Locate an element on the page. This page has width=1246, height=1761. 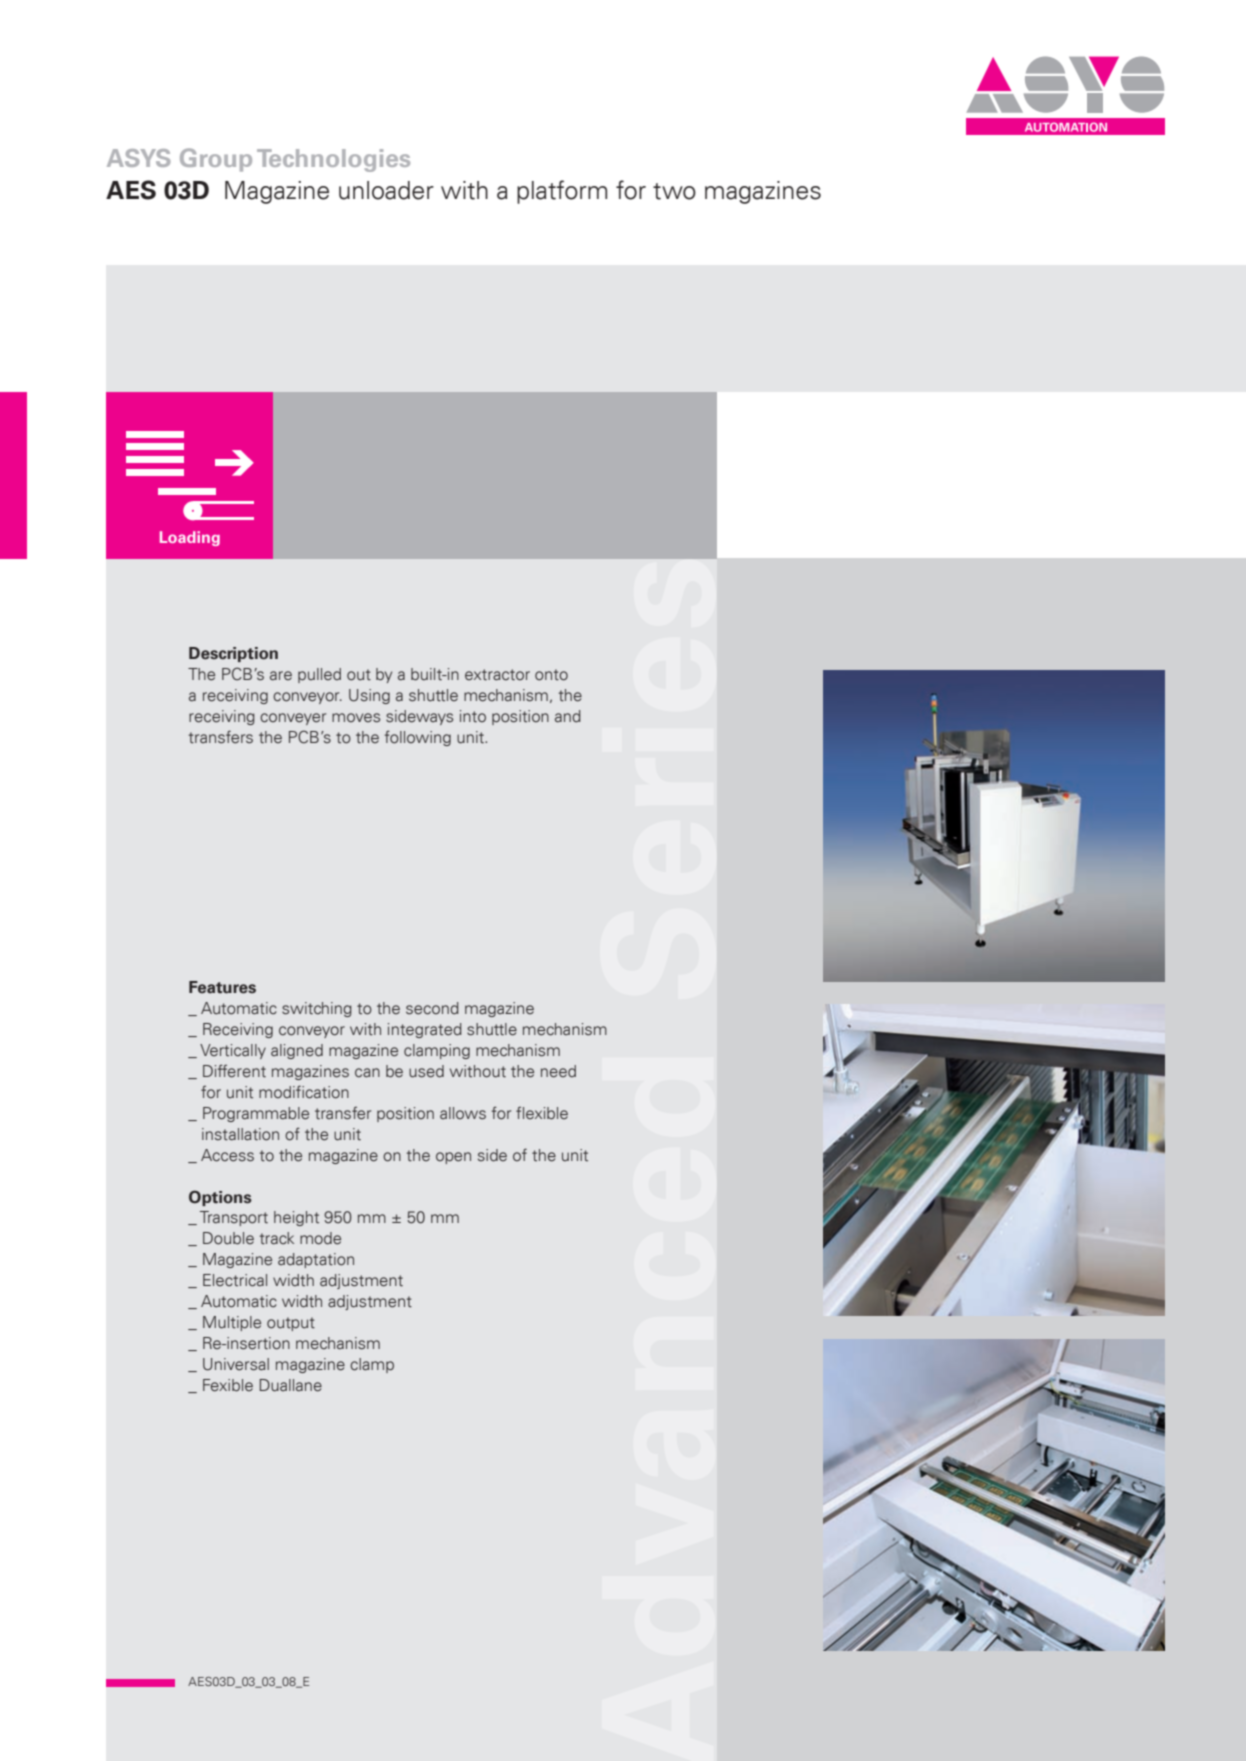
onto is located at coordinates (551, 675).
